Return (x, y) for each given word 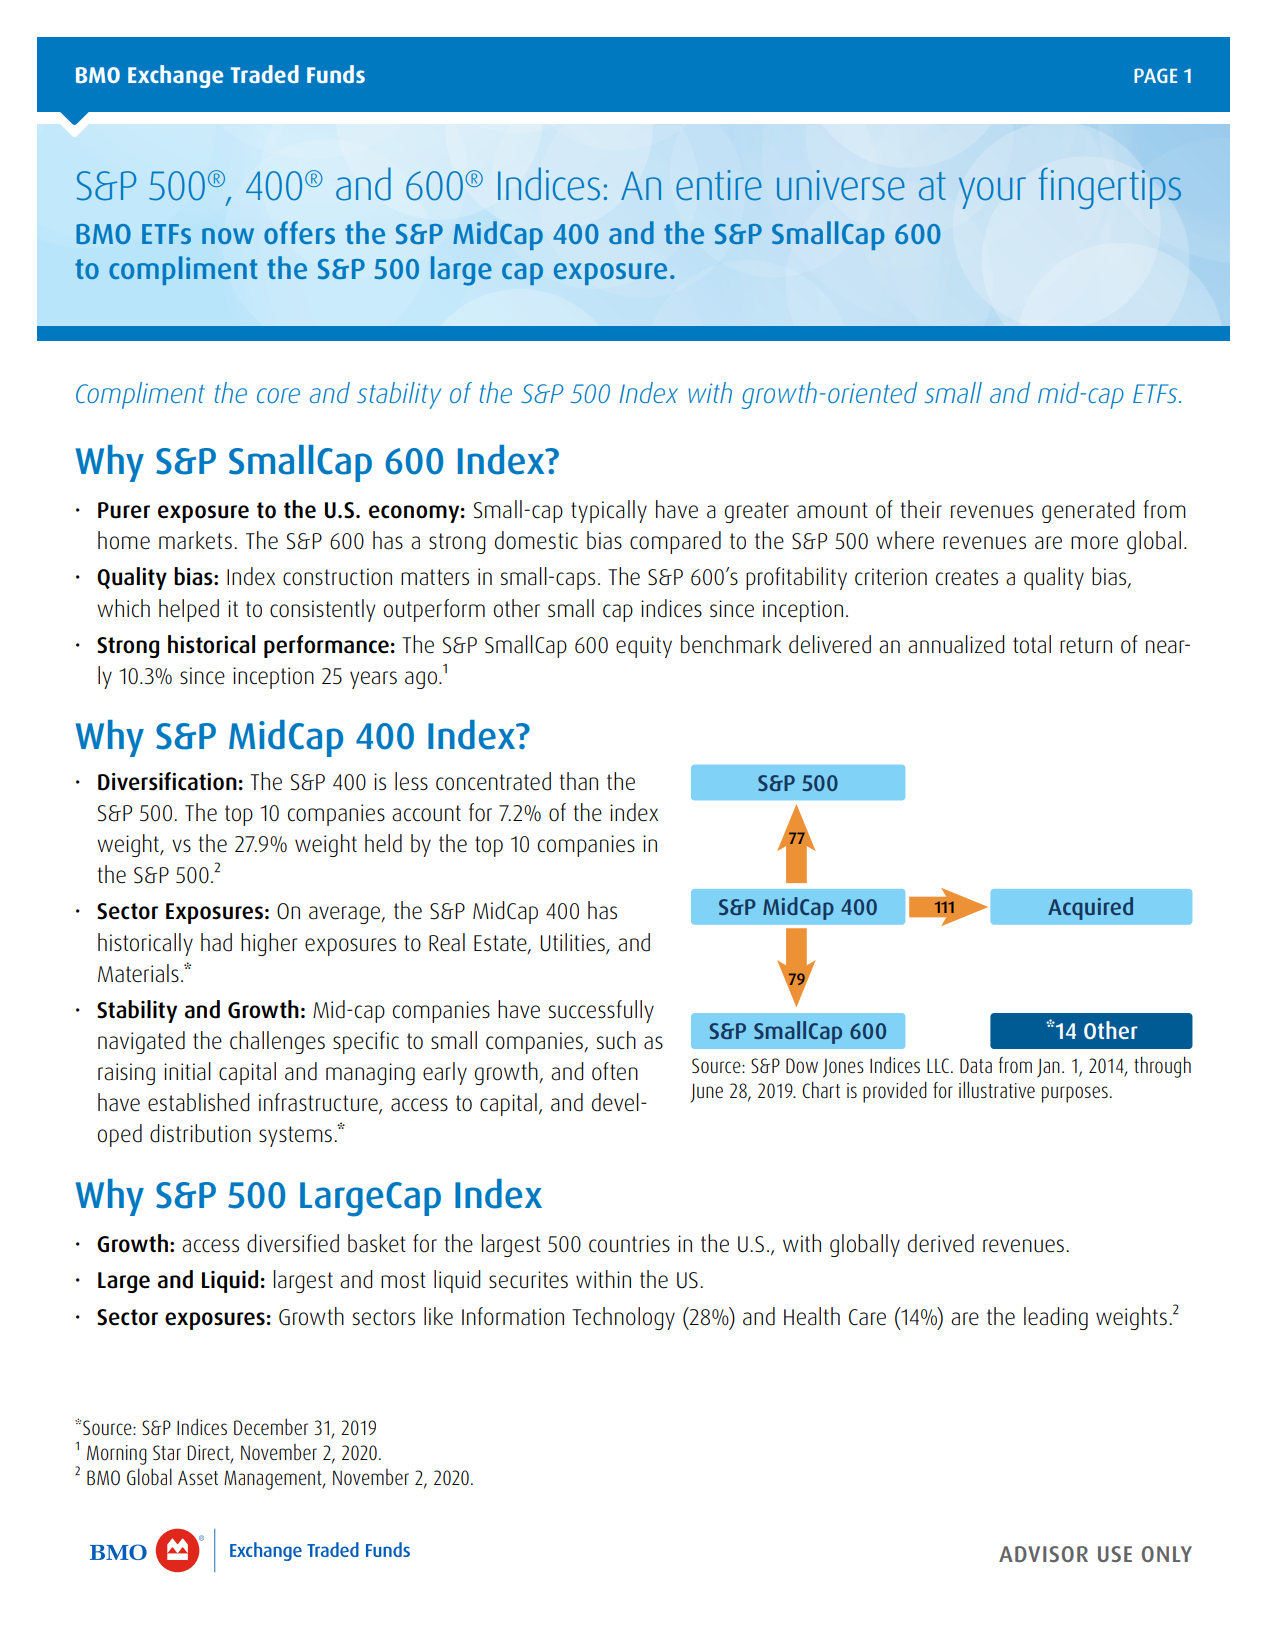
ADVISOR (1043, 1554)
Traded (265, 74)
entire (719, 185)
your (992, 193)
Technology (623, 1318)
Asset (198, 1478)
